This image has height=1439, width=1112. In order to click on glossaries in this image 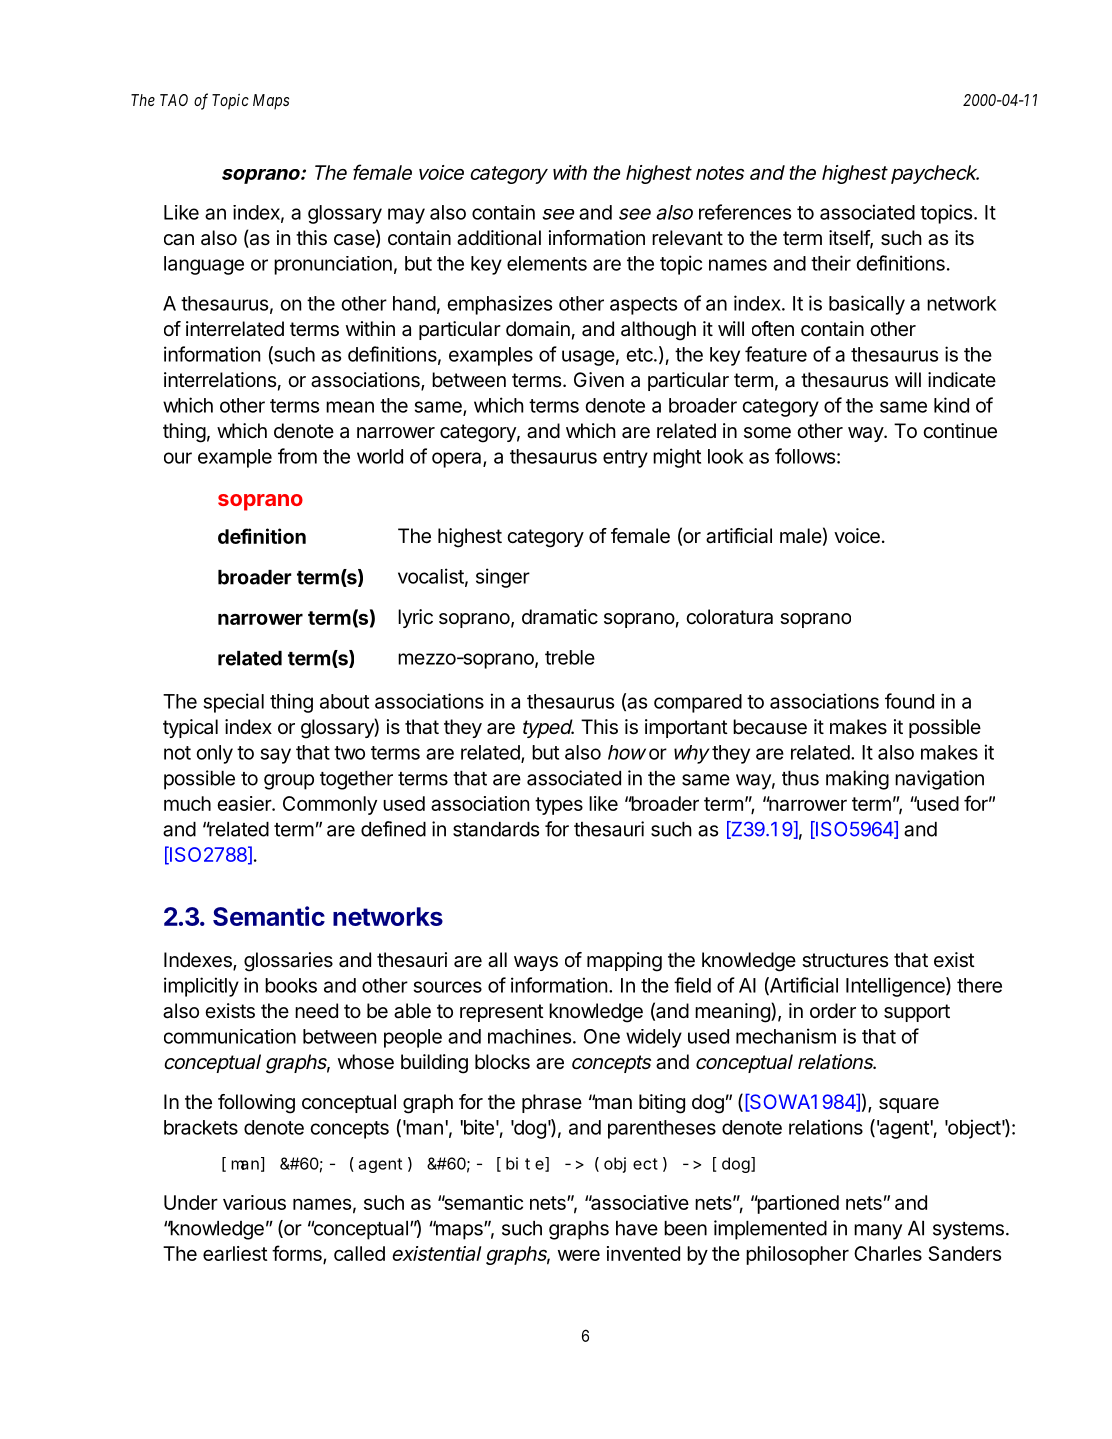, I will do `click(288, 962)`.
